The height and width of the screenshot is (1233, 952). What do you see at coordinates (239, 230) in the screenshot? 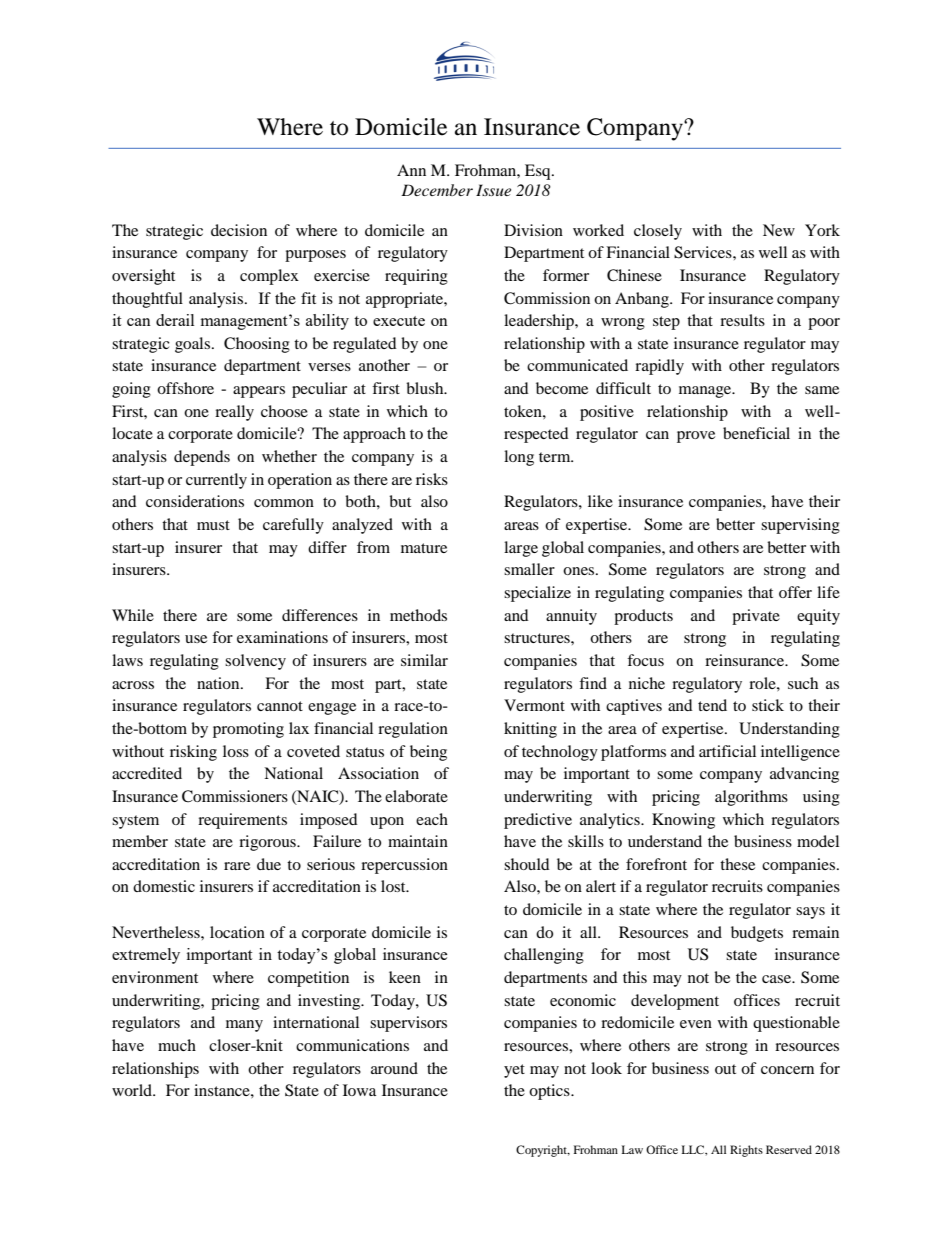
I see `decision` at bounding box center [239, 230].
